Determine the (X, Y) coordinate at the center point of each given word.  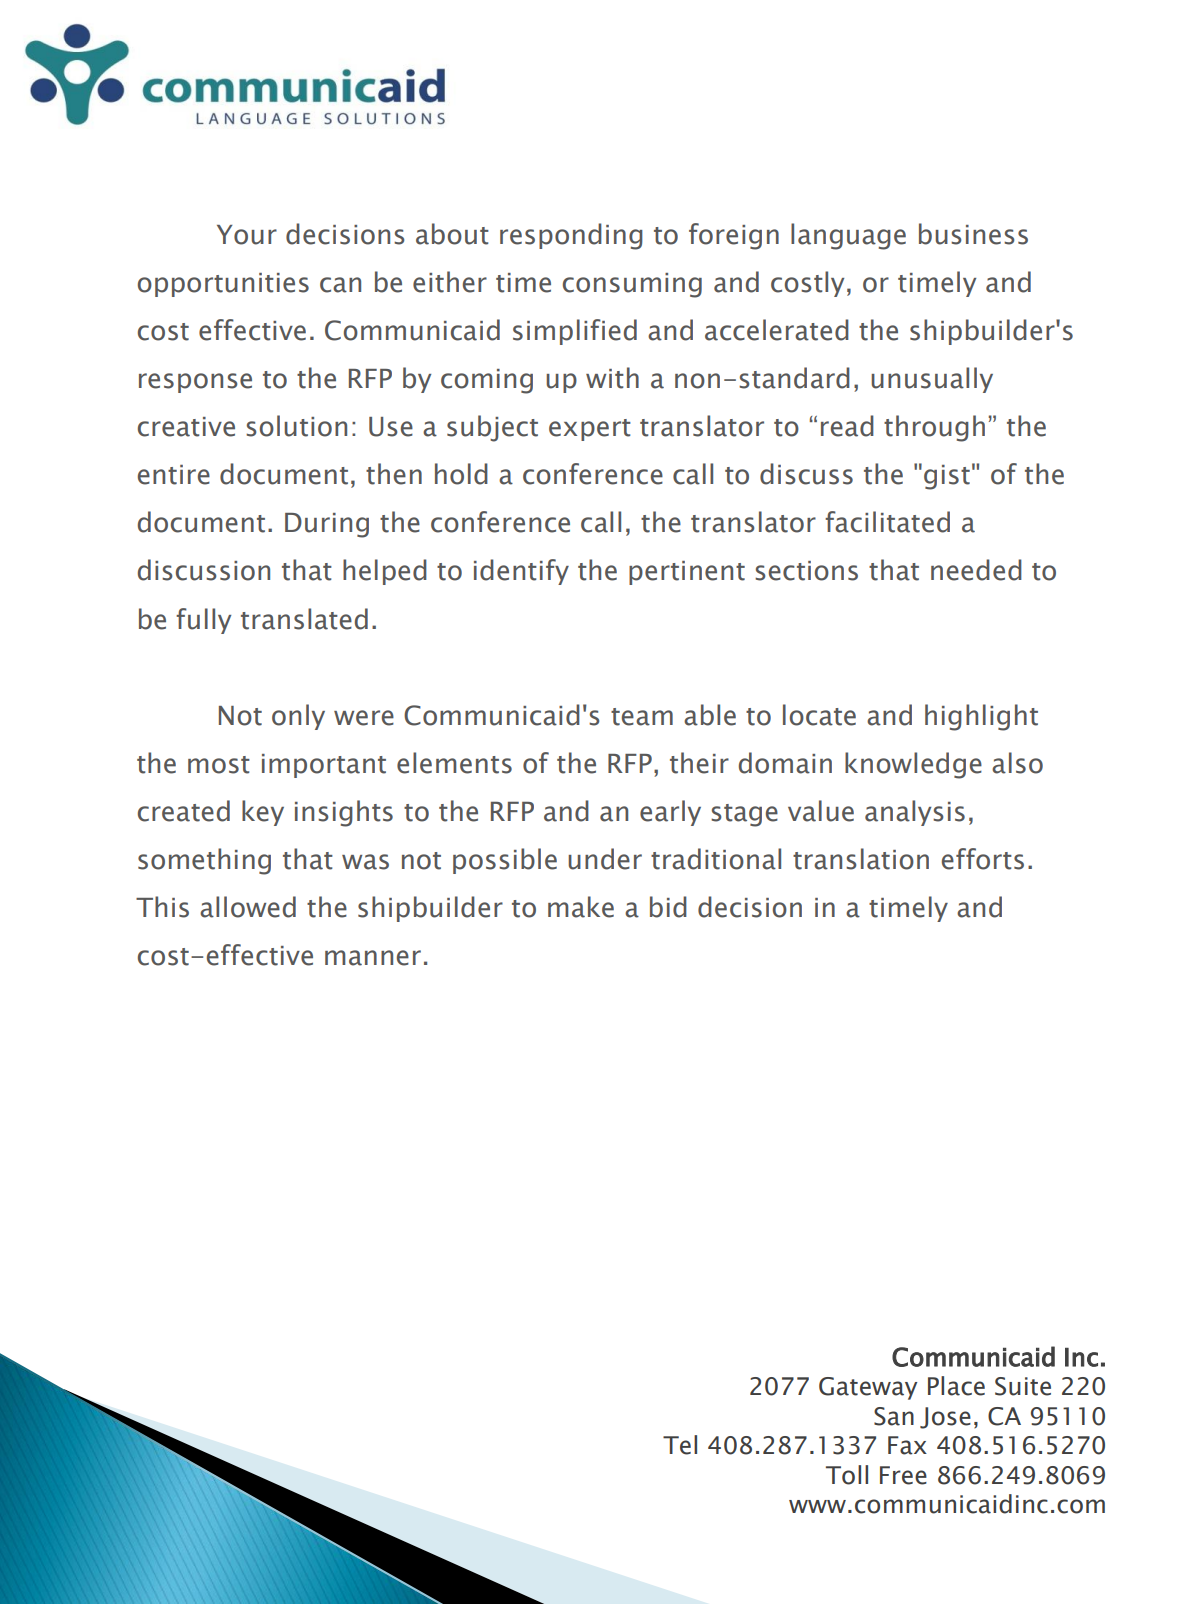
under (605, 859)
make (581, 907)
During (327, 525)
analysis (915, 813)
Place (956, 1386)
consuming (632, 285)
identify (521, 572)
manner (373, 958)
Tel (680, 1445)
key (263, 813)
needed (976, 570)
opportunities (223, 285)
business (973, 234)
